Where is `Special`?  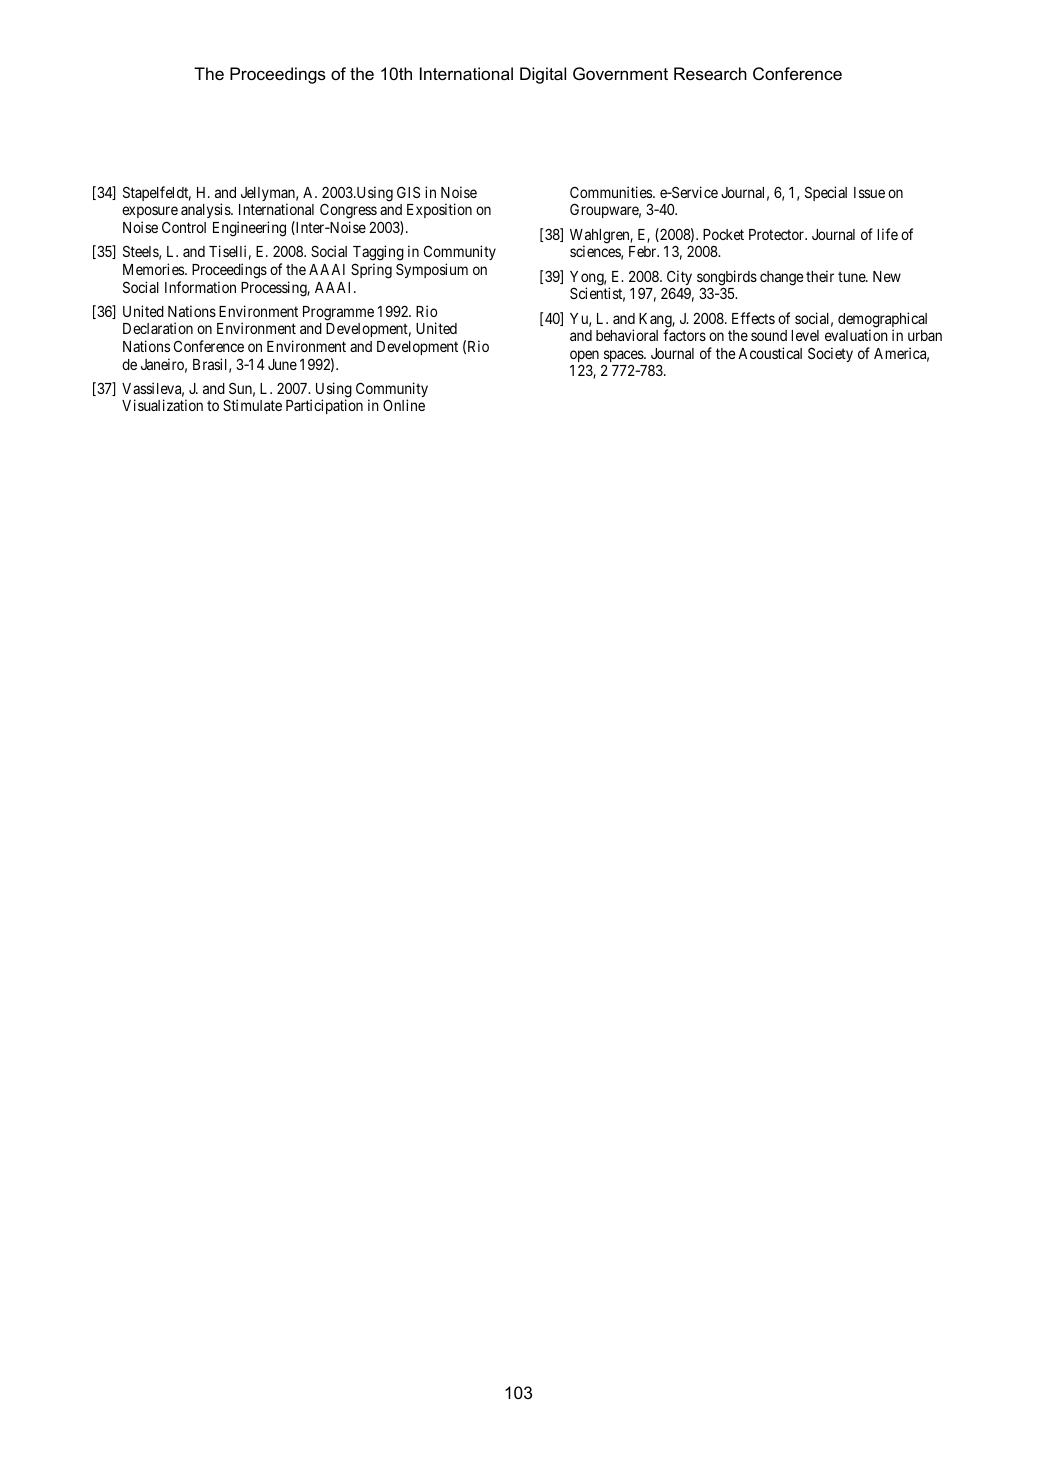
Special is located at coordinates (826, 193).
